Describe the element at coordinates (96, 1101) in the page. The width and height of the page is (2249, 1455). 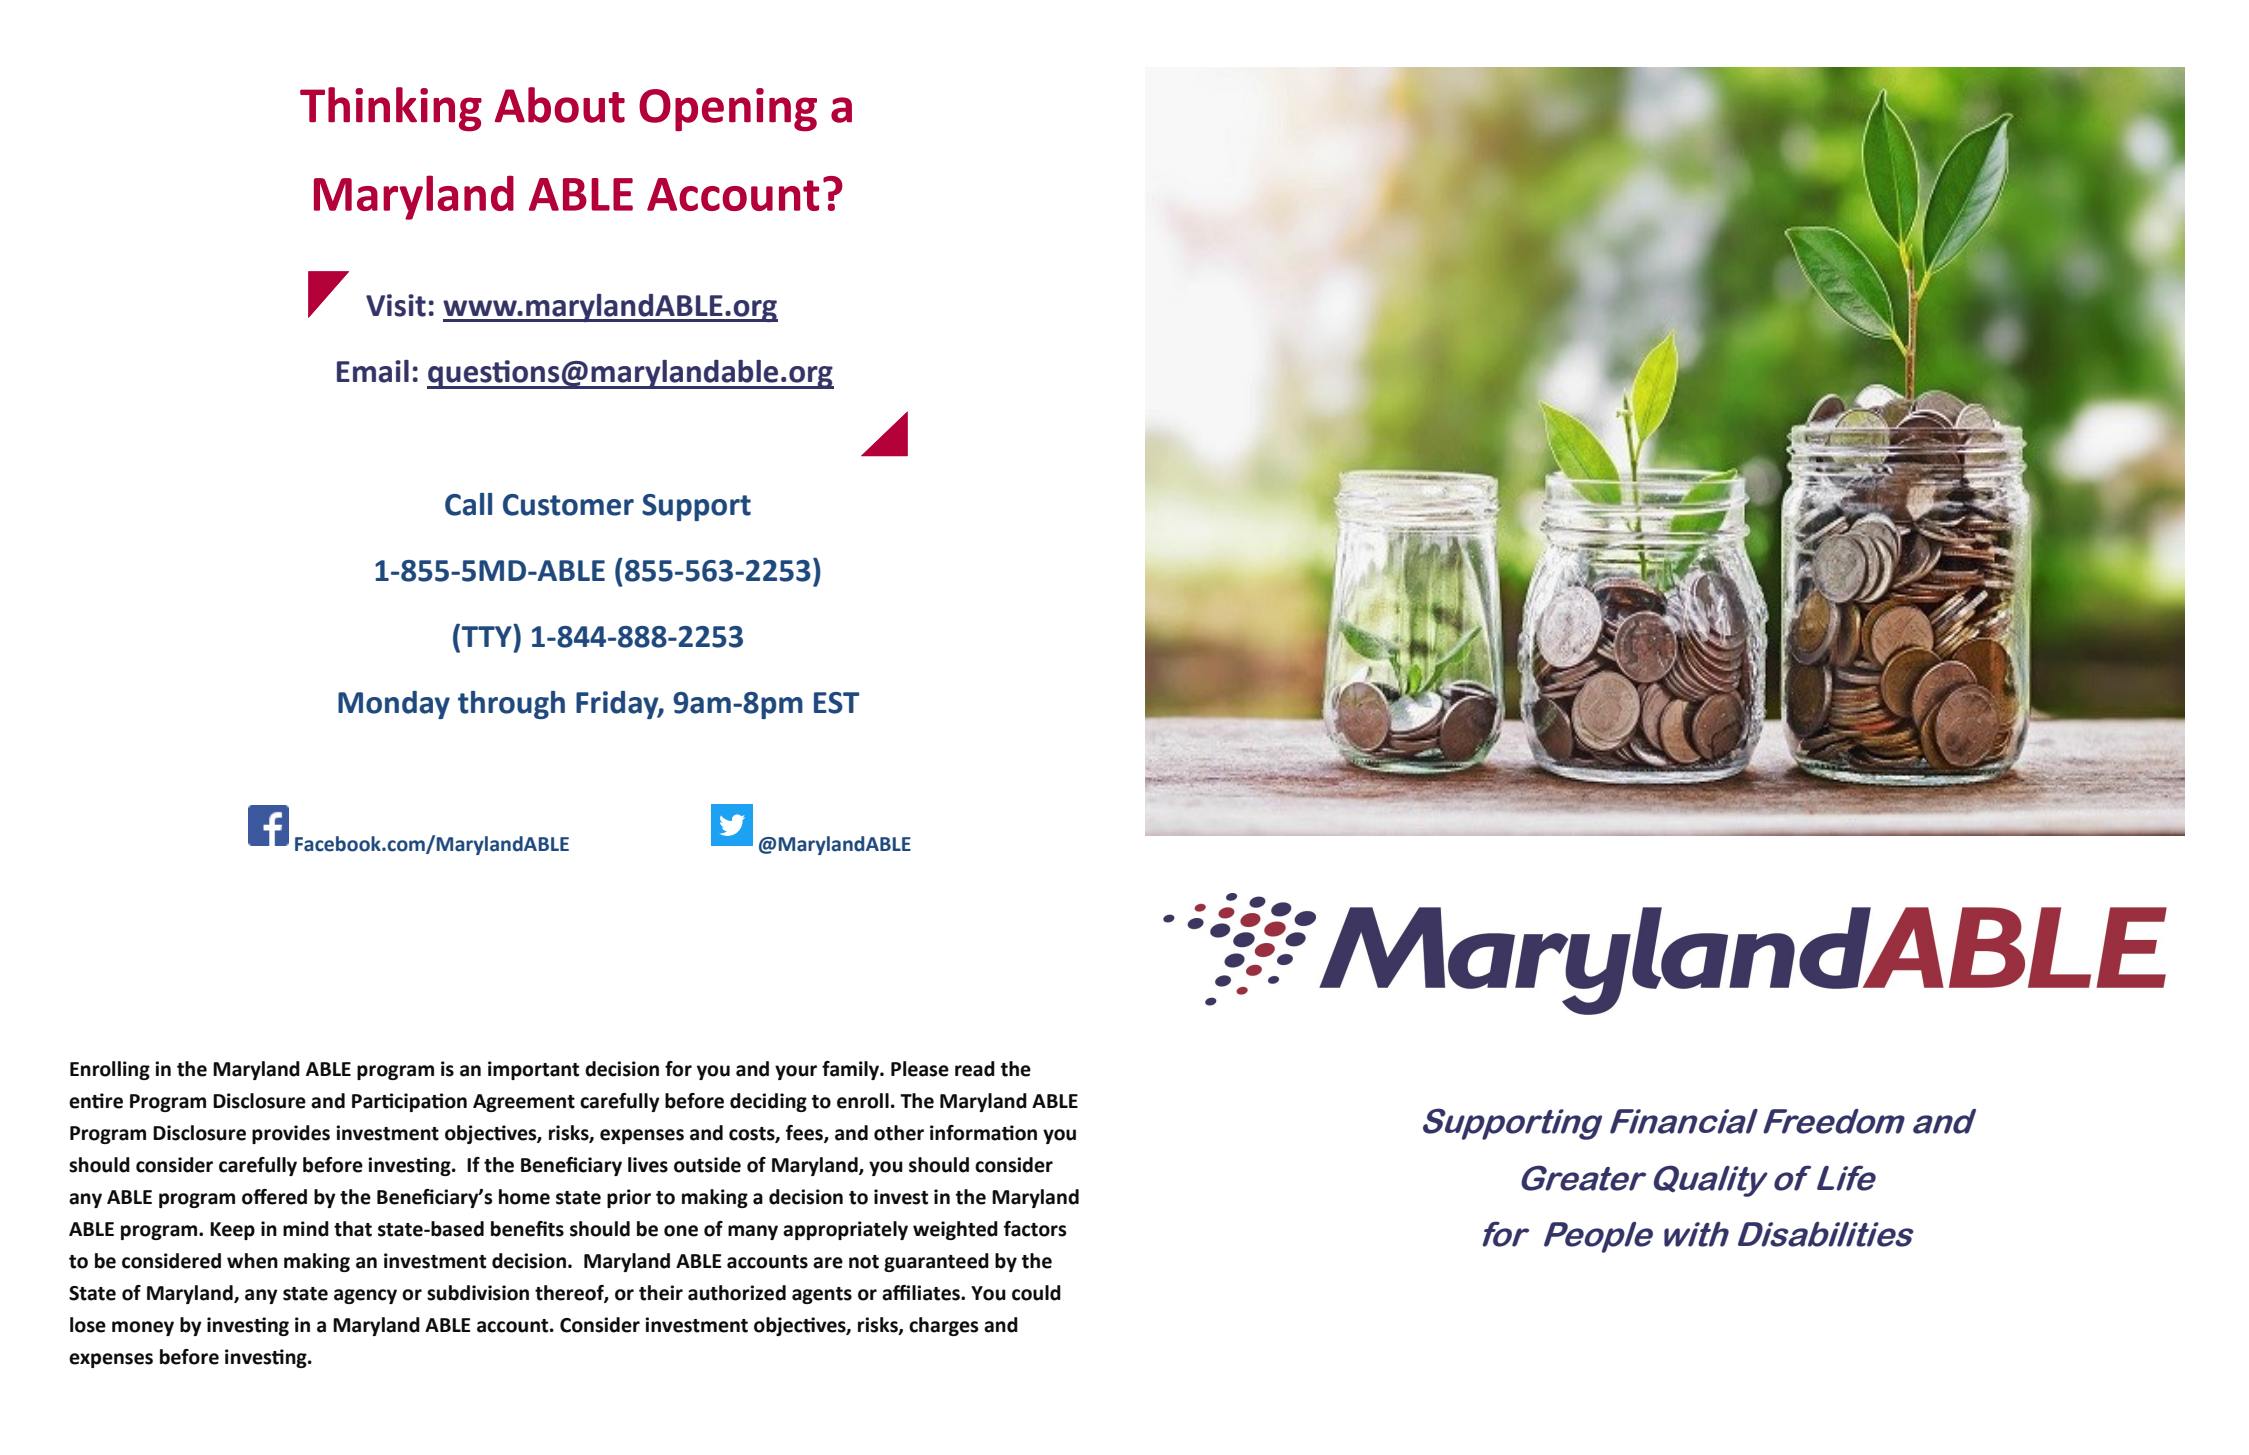
I see `entire` at that location.
